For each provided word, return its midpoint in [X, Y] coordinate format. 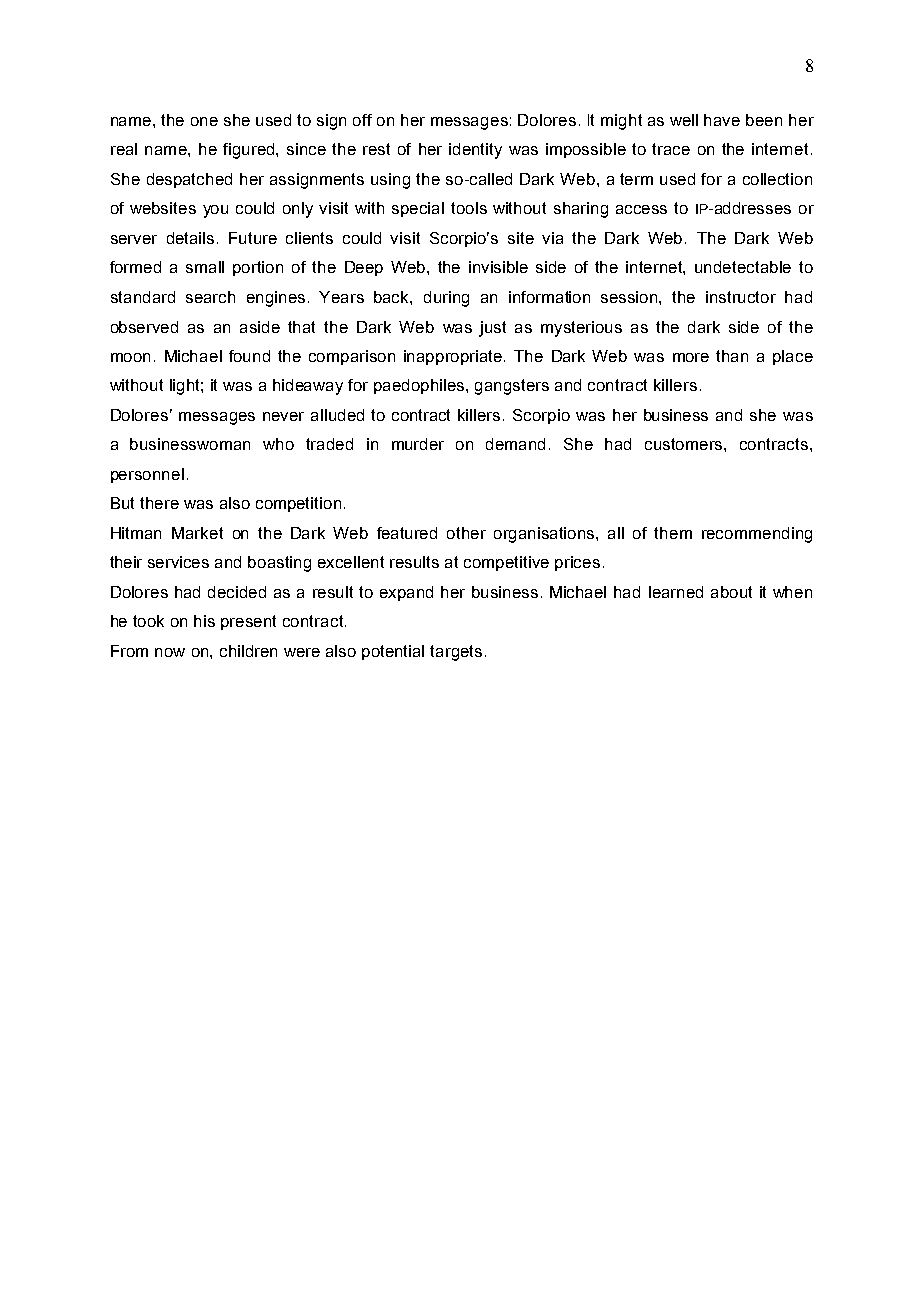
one [204, 121]
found [249, 356]
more [691, 357]
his [204, 621]
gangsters [512, 387]
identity [475, 151]
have [722, 120]
